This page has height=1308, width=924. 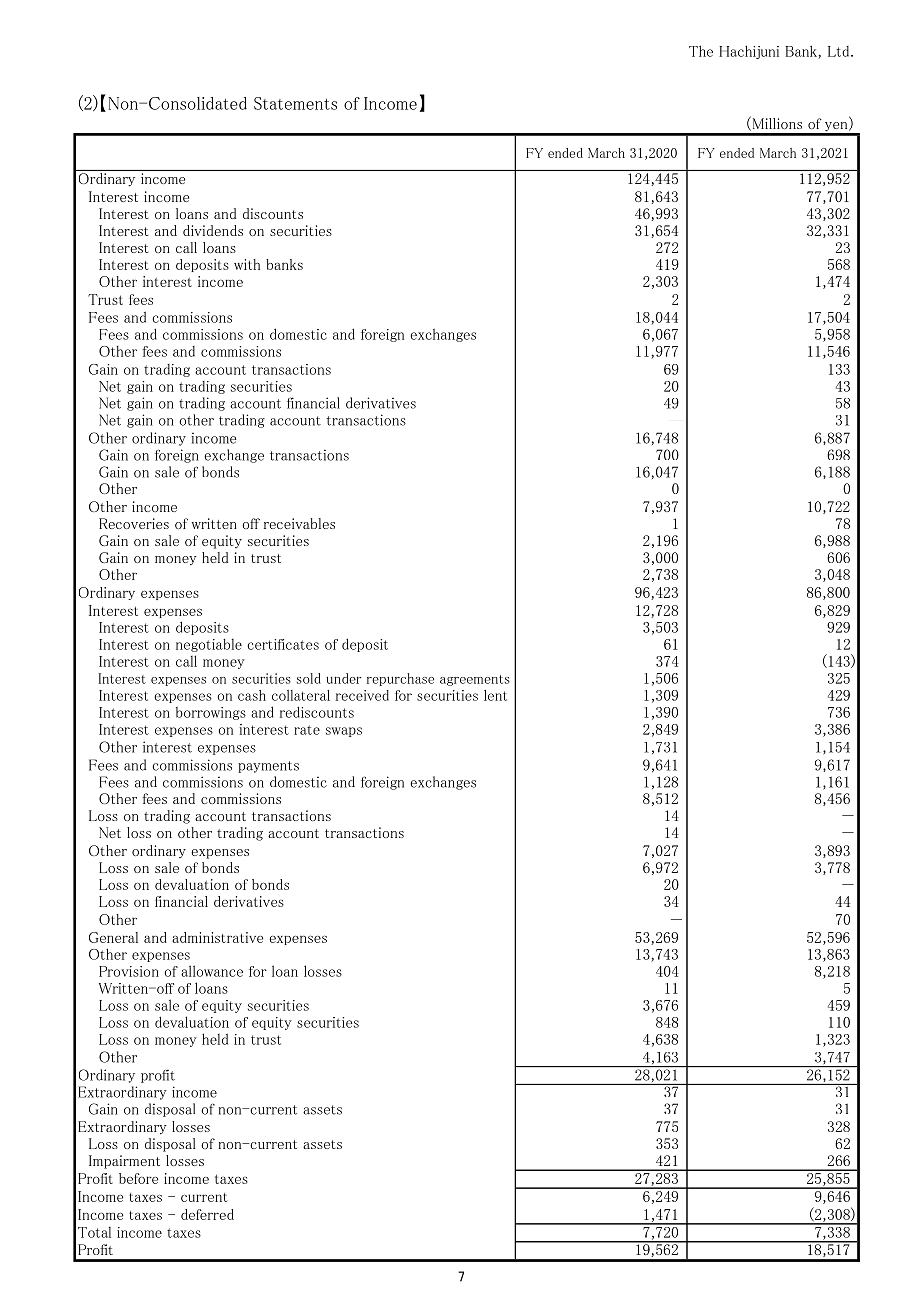 I want to click on agreements, so click(x=475, y=680).
